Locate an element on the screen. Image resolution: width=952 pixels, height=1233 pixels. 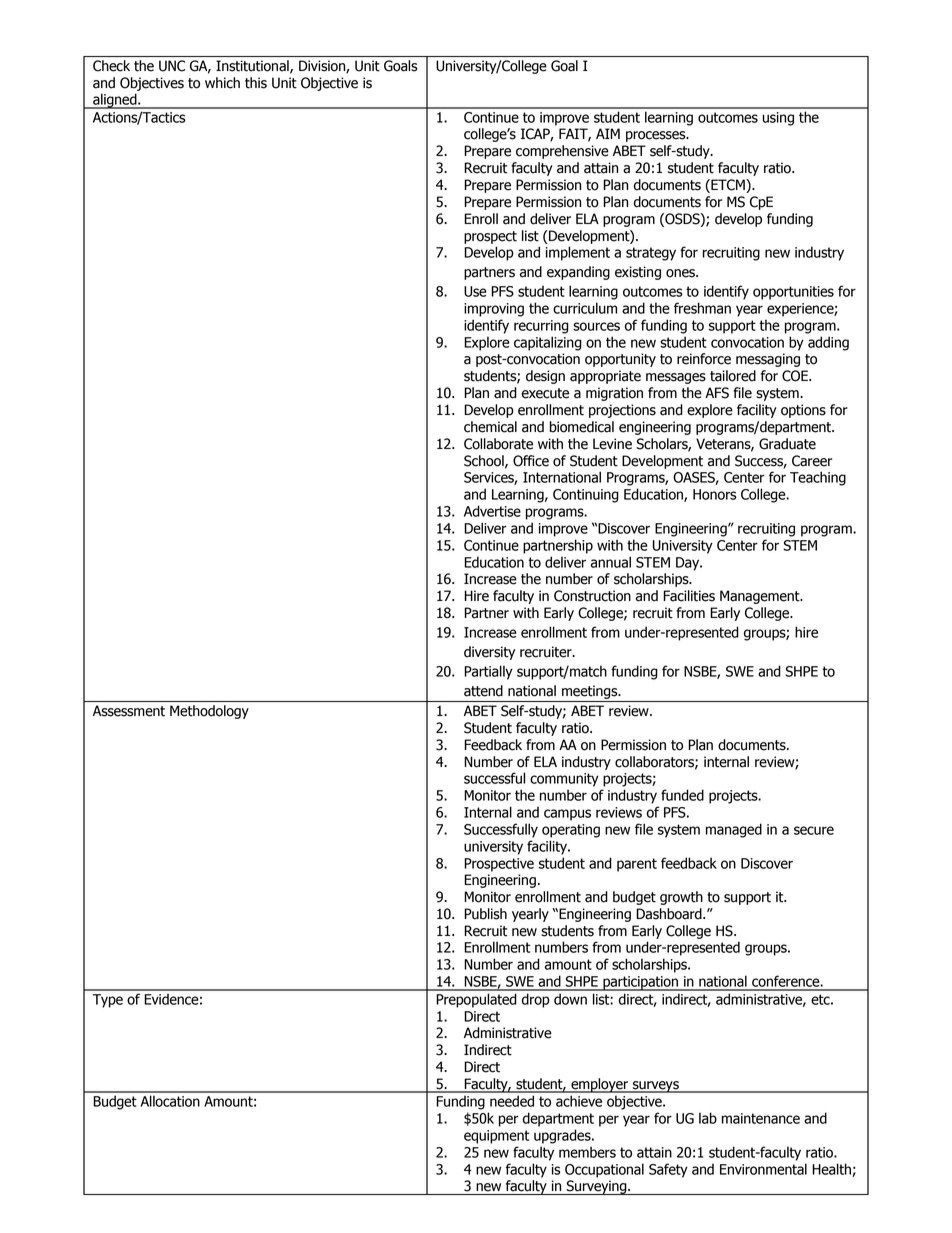
using is located at coordinates (778, 119).
